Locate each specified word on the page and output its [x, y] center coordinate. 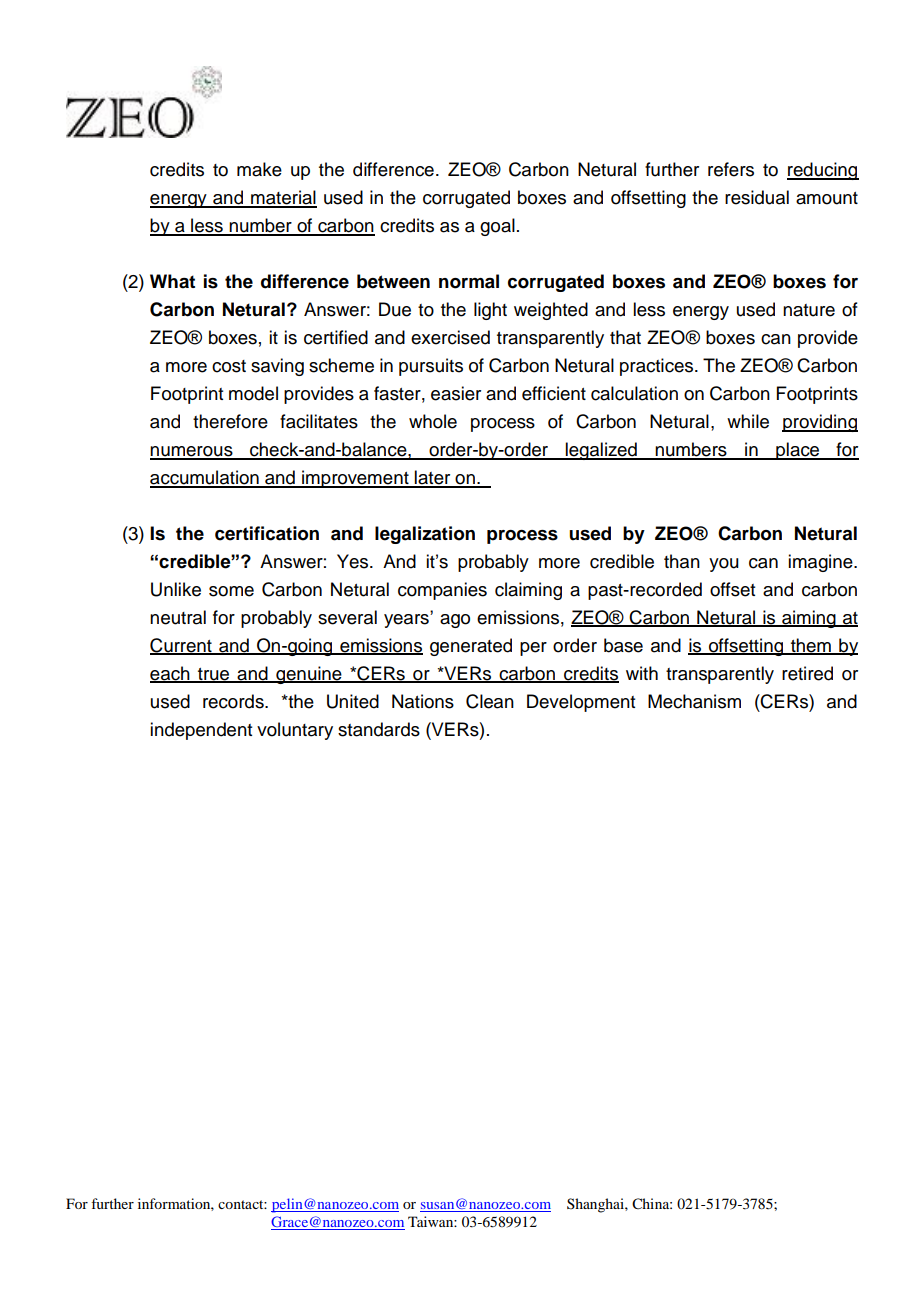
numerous [192, 452]
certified [336, 337]
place [798, 451]
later [433, 478]
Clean [490, 701]
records [234, 701]
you [724, 565]
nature [809, 310]
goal [497, 227]
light [490, 311]
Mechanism [694, 701]
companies [442, 591]
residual [757, 197]
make [259, 169]
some [231, 591]
